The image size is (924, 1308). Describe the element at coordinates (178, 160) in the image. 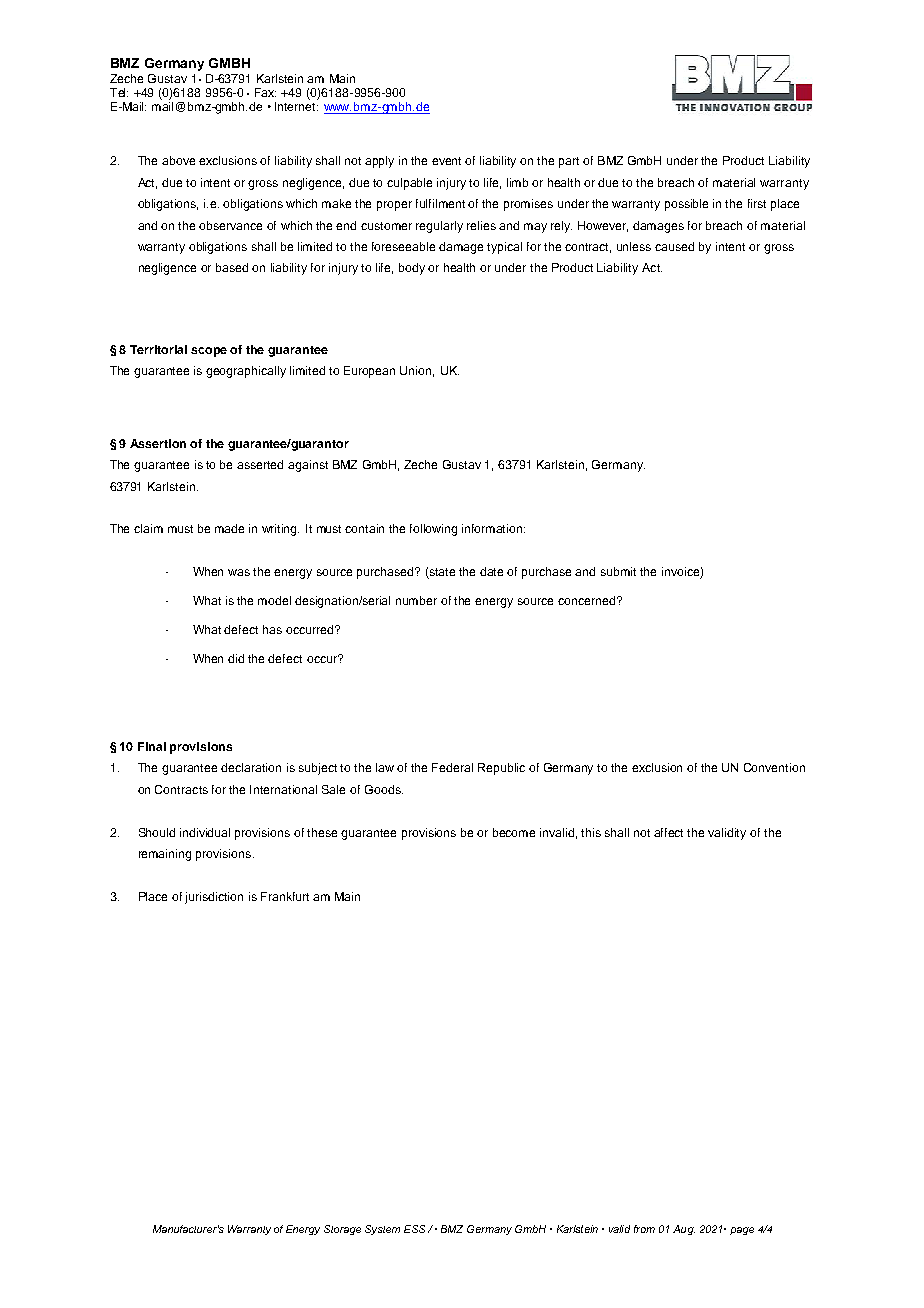

I see `above` at that location.
